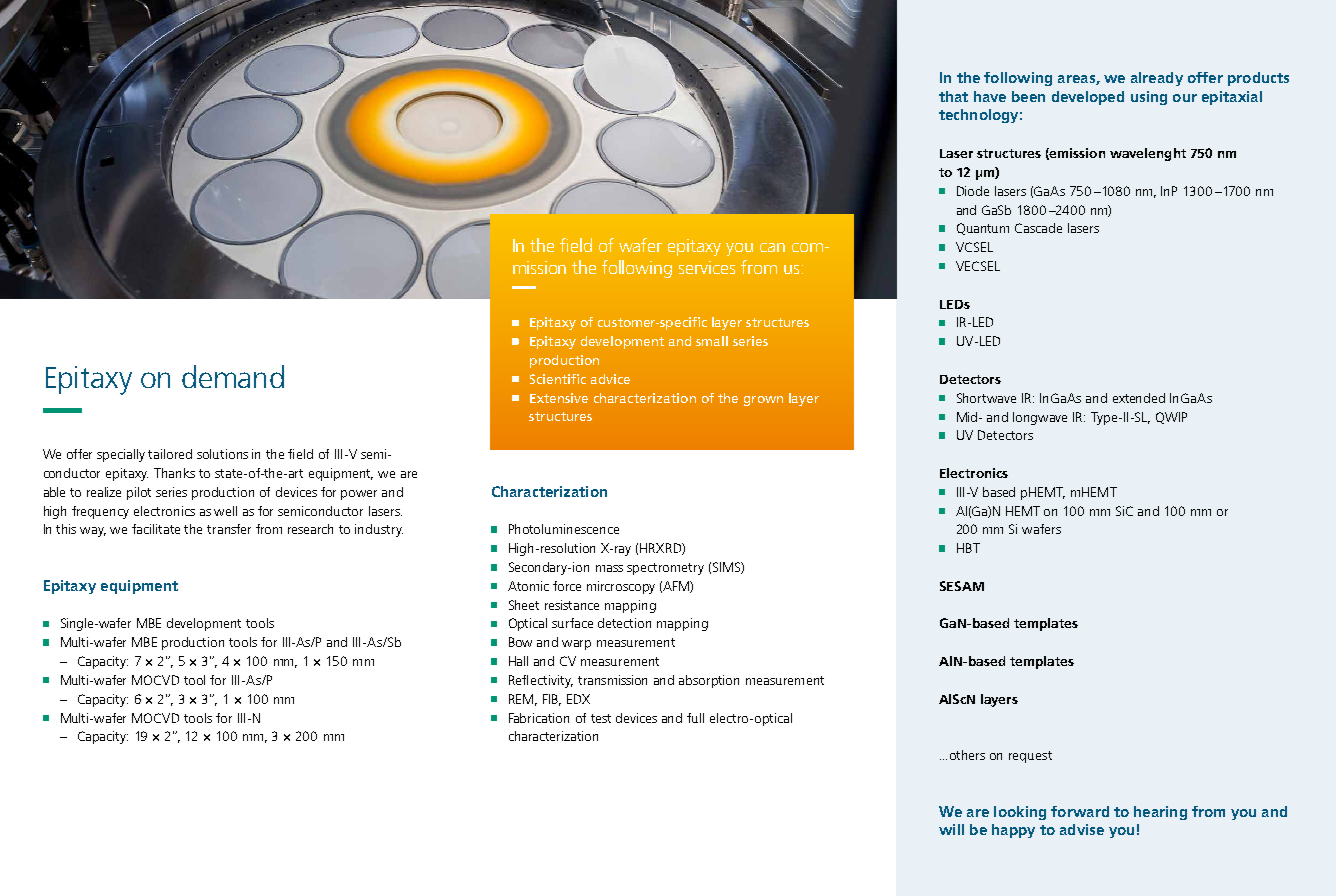  Describe the element at coordinates (539, 718) in the page. I see `Fabrication` at that location.
